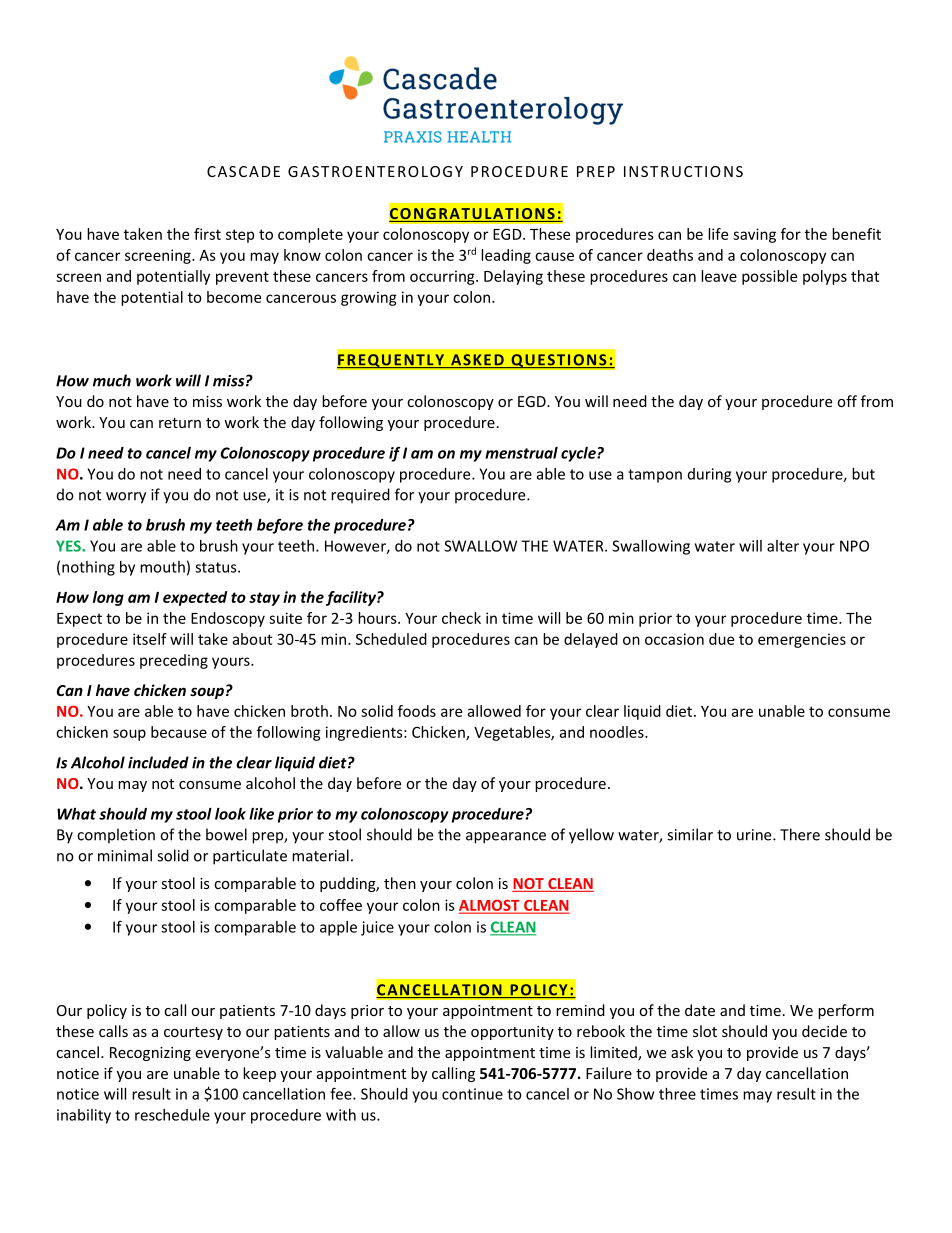  Describe the element at coordinates (172, 1115) in the screenshot. I see `reschedule` at that location.
